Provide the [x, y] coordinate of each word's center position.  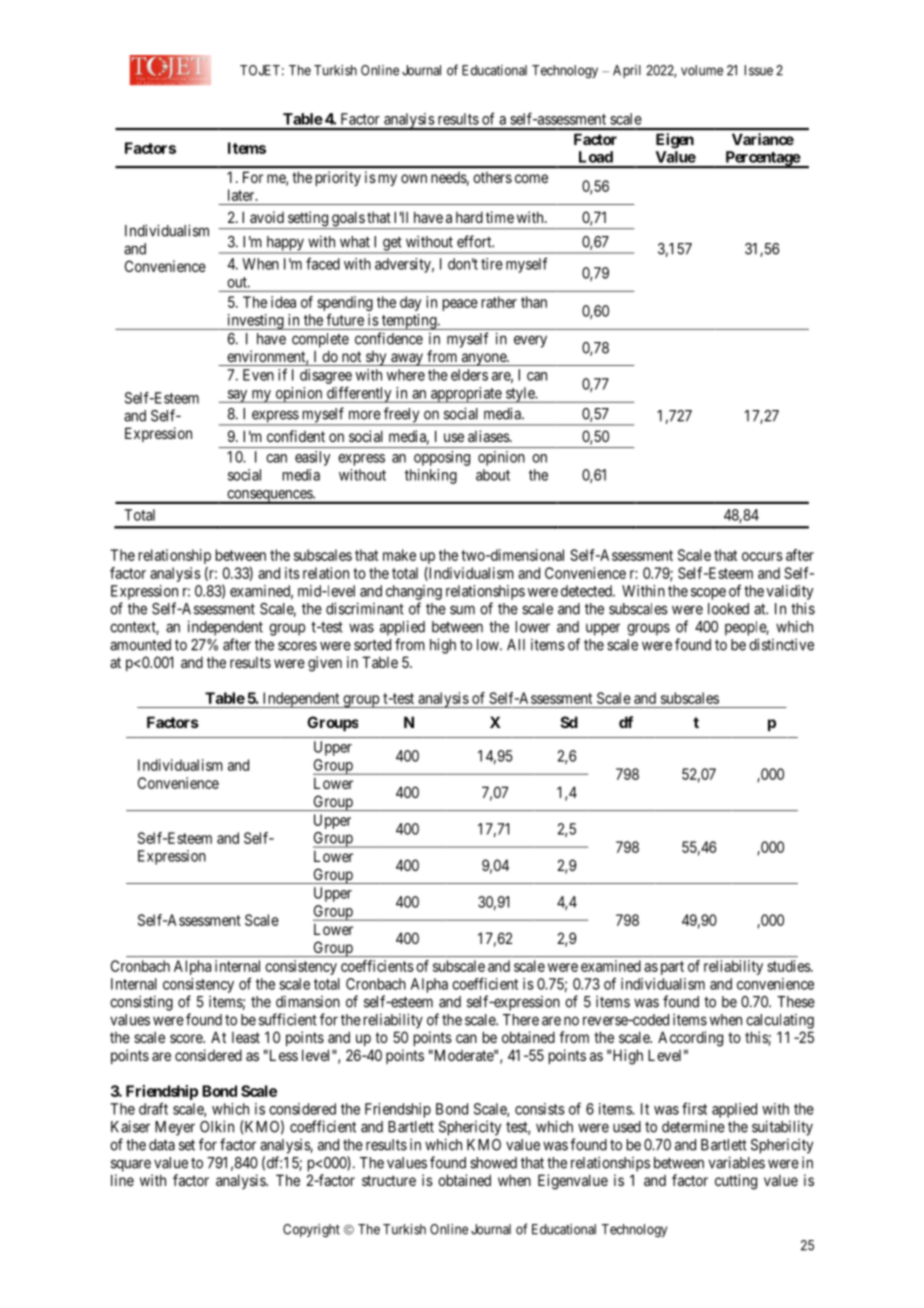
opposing [442, 458]
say [237, 396]
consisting [141, 1003]
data [162, 1145]
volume [702, 70]
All [516, 645]
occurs [762, 556]
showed [493, 1163]
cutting [736, 1182]
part [672, 968]
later [242, 195]
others [492, 177]
